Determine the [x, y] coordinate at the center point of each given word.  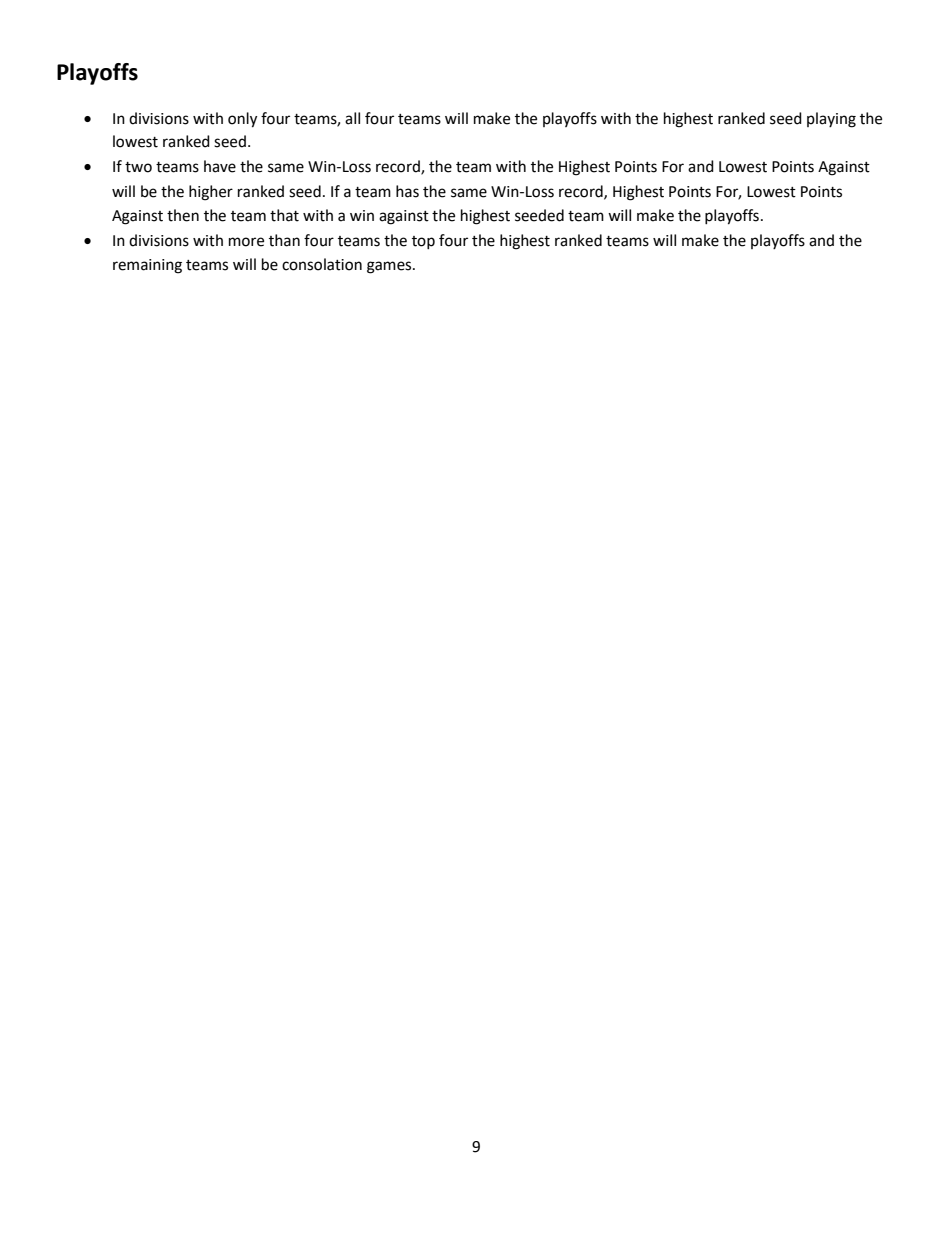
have [220, 166]
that [284, 215]
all [352, 118]
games [390, 267]
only [242, 120]
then [183, 215]
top [423, 242]
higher [211, 193]
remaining [147, 266]
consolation [322, 264]
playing [831, 120]
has [407, 191]
